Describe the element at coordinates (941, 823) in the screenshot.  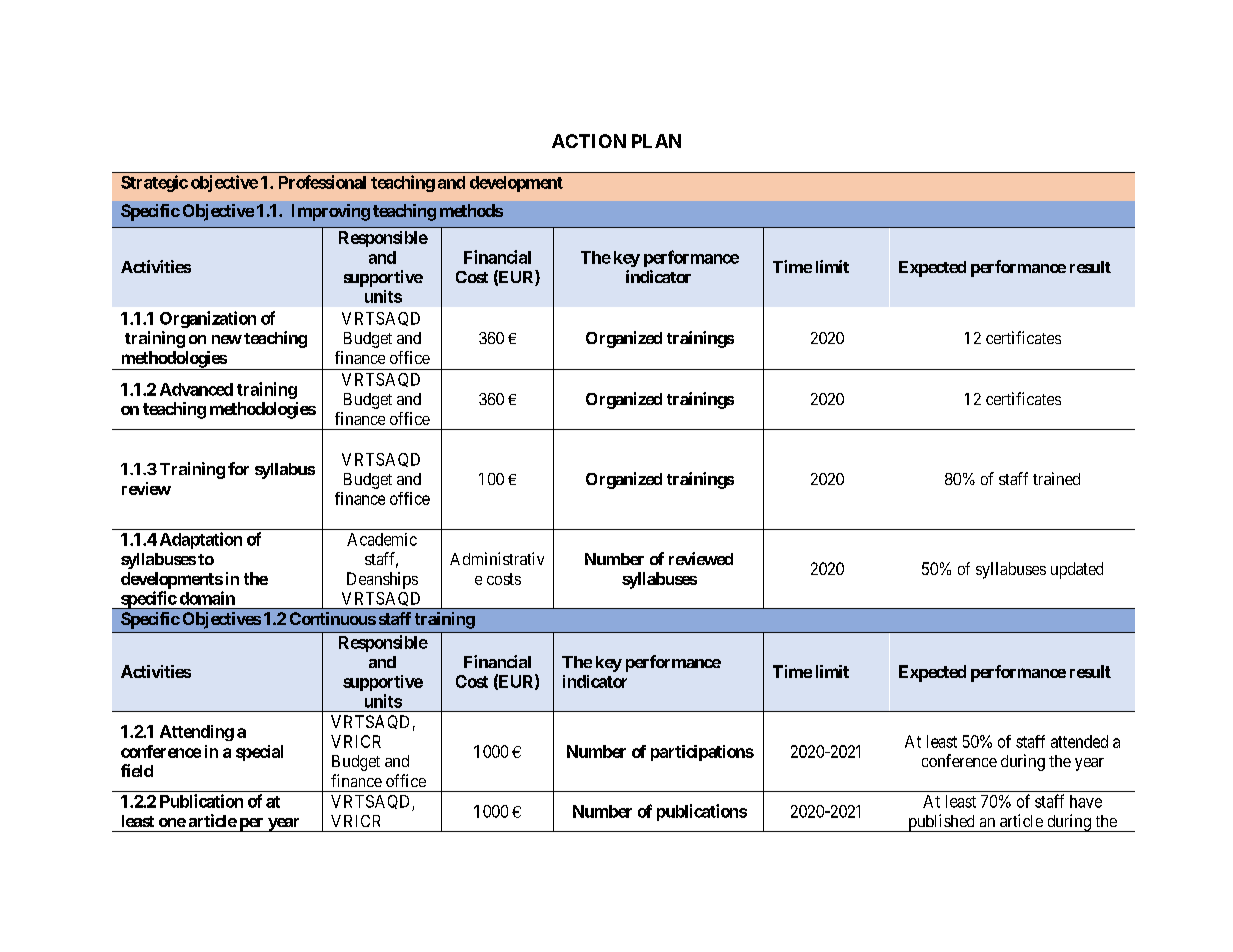
I see `published` at that location.
